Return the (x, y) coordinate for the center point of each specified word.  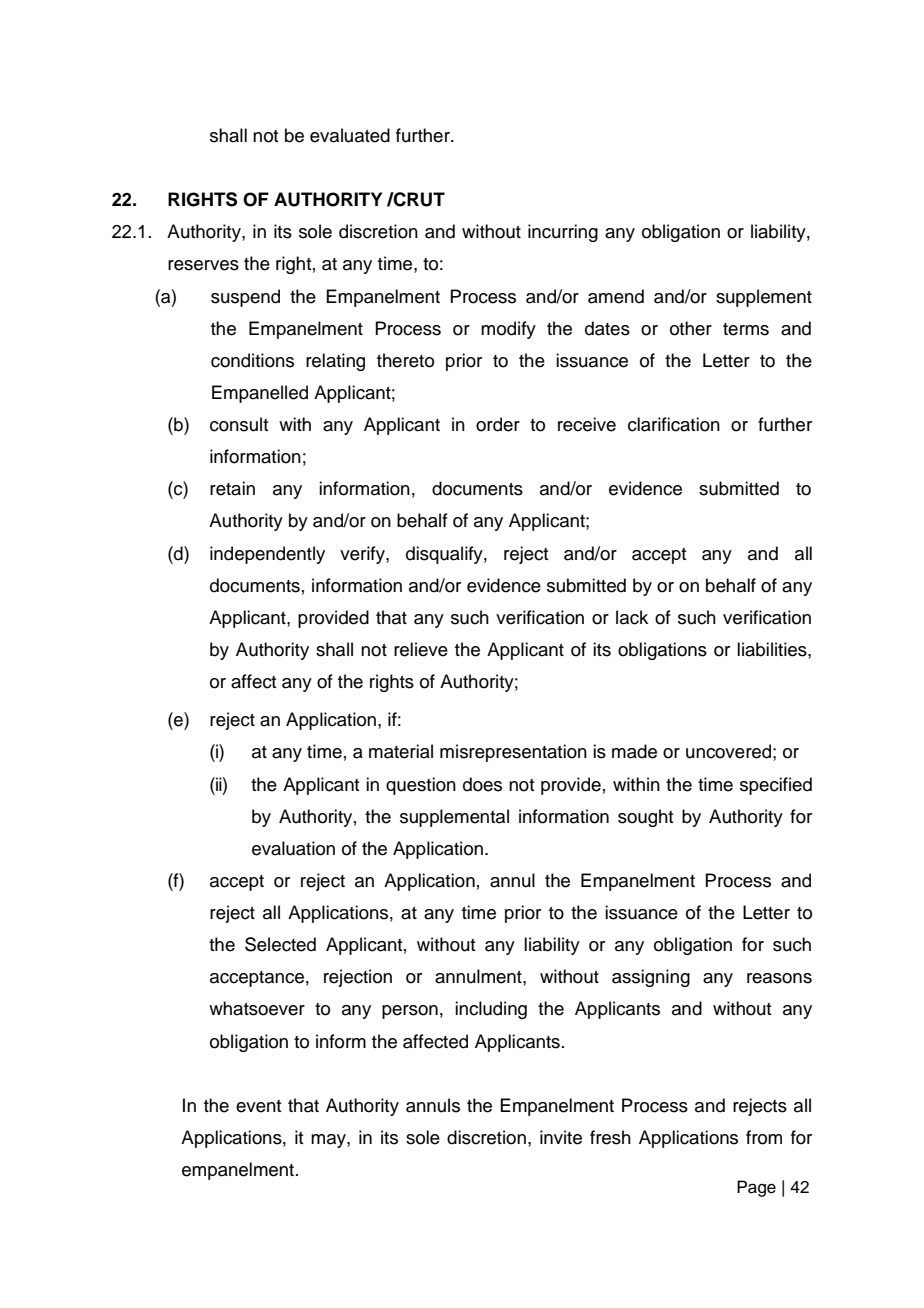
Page (756, 1188)
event (258, 1106)
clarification (674, 424)
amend (616, 296)
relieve (421, 649)
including (491, 1010)
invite (561, 1137)
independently (267, 555)
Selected (280, 944)
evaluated (350, 135)
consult (239, 424)
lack (632, 617)
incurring (563, 233)
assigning (651, 978)
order (498, 424)
